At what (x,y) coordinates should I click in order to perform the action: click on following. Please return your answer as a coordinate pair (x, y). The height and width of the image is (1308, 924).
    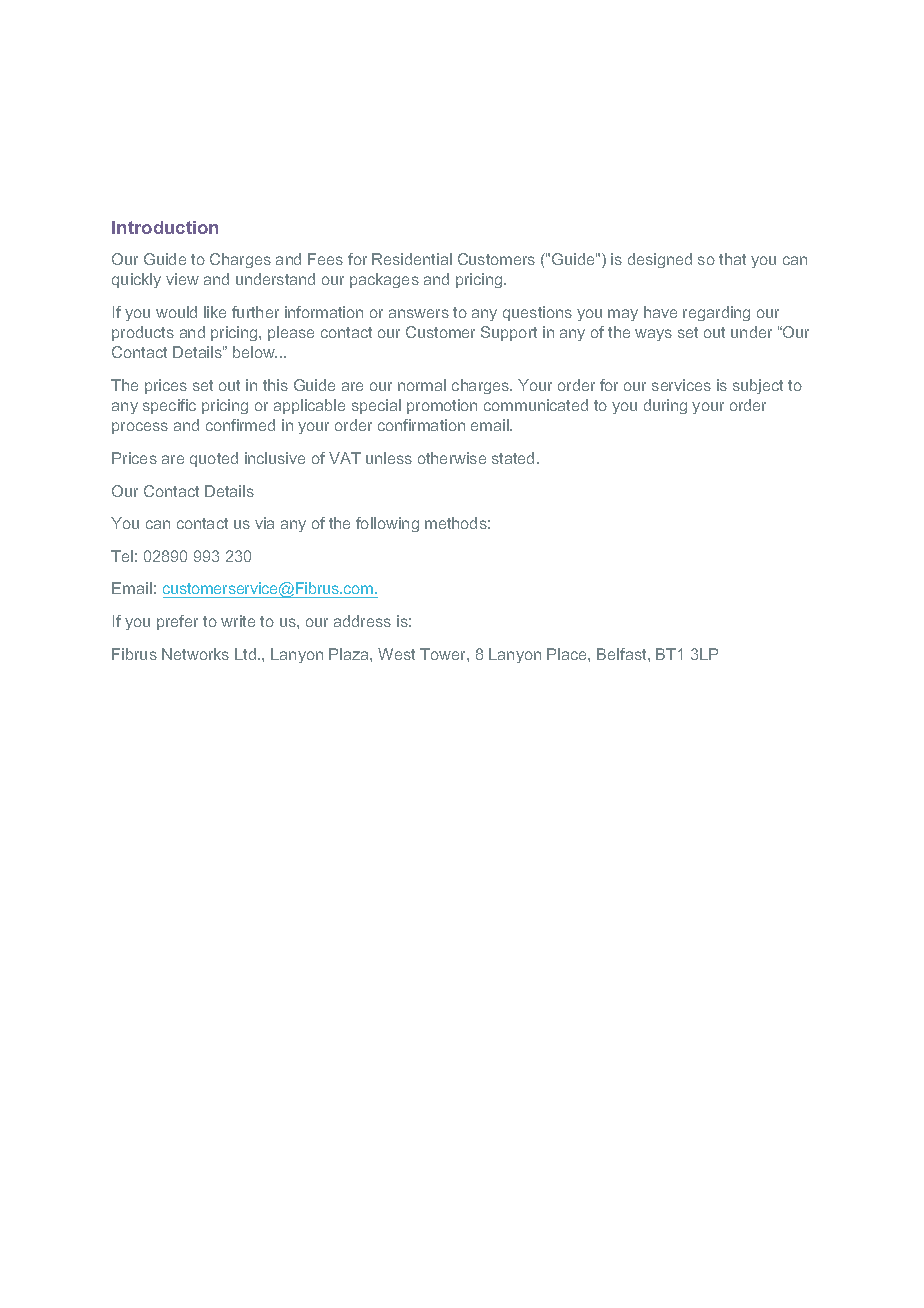
    Looking at the image, I should click on (387, 524).
